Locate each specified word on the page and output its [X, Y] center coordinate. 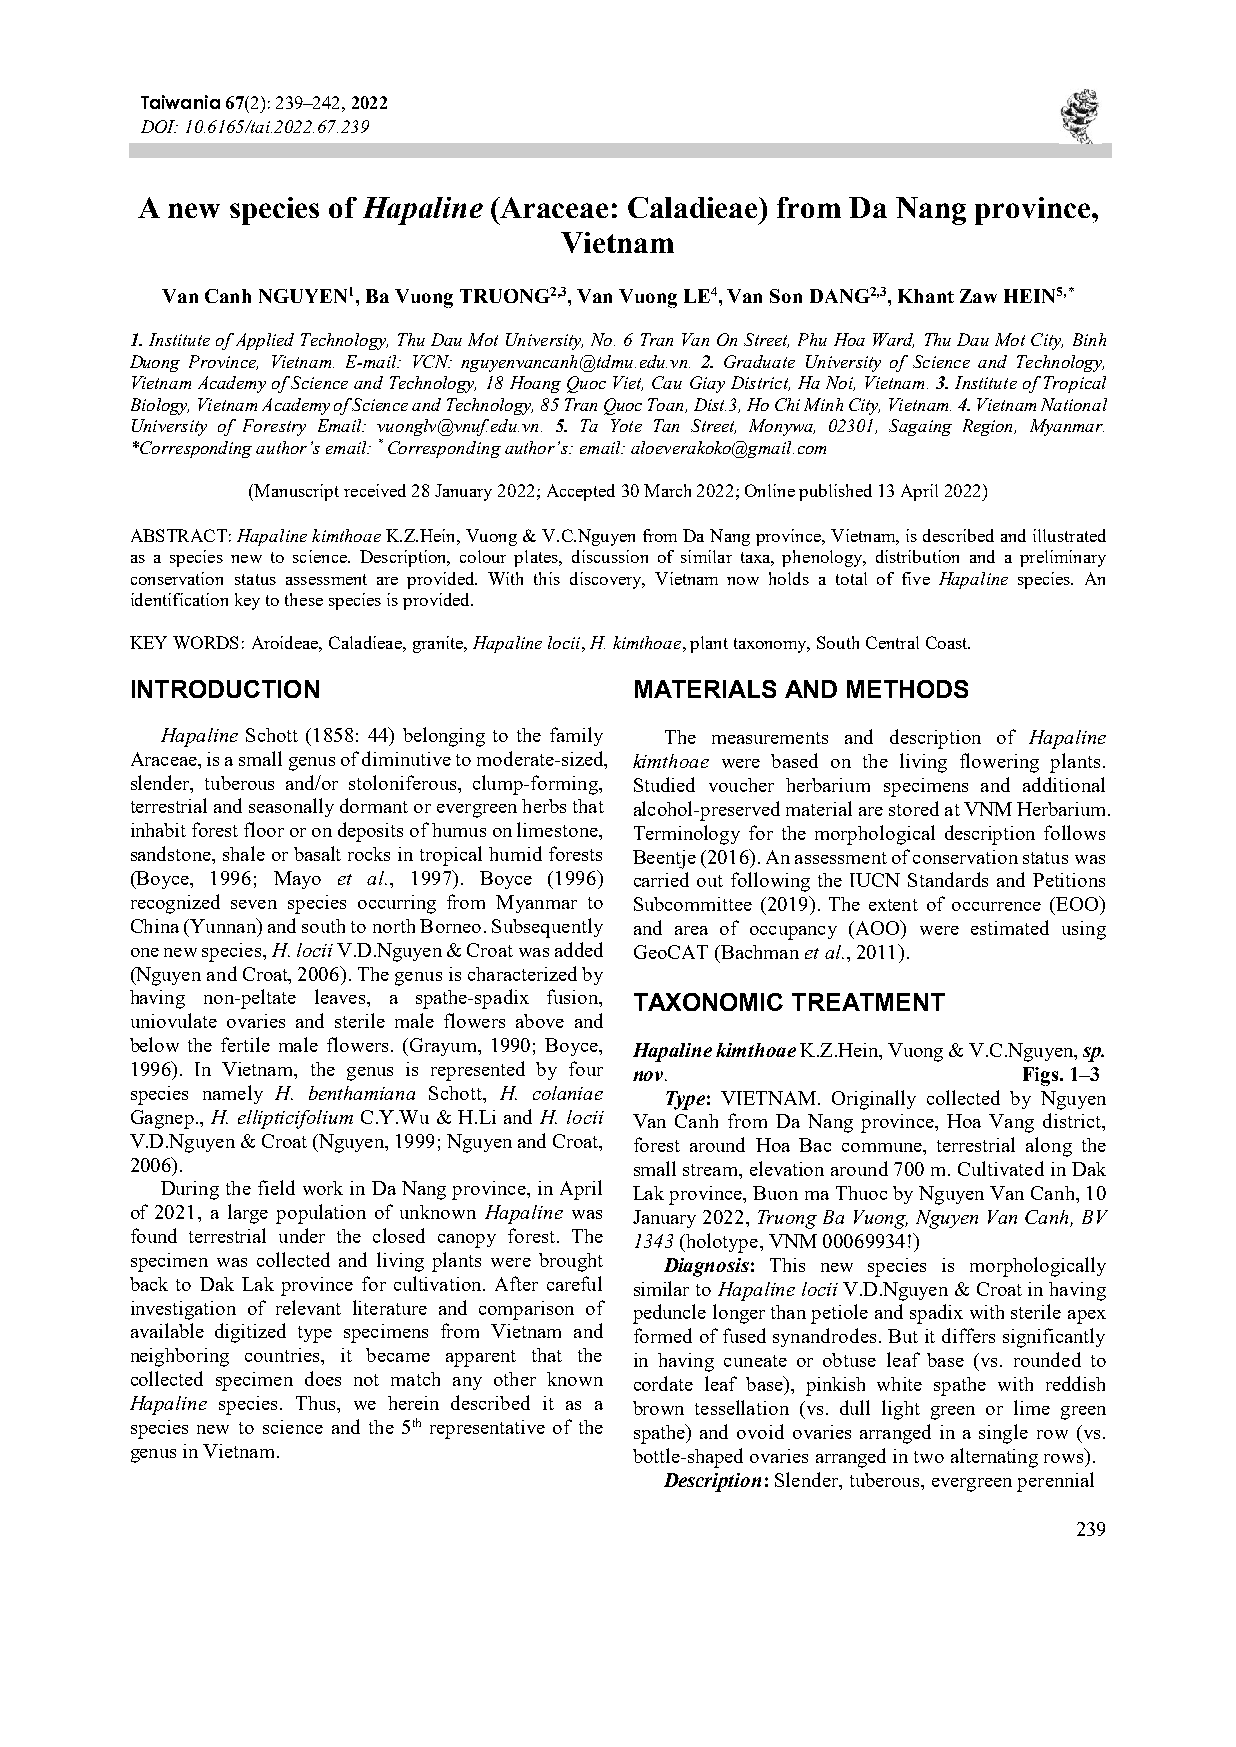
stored [914, 808]
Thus [317, 1403]
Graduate [759, 361]
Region [989, 427]
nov [649, 1076]
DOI [159, 126]
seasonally [291, 807]
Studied [664, 784]
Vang [1011, 1123]
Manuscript [295, 492]
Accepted [581, 492]
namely [233, 1094]
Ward [893, 340]
